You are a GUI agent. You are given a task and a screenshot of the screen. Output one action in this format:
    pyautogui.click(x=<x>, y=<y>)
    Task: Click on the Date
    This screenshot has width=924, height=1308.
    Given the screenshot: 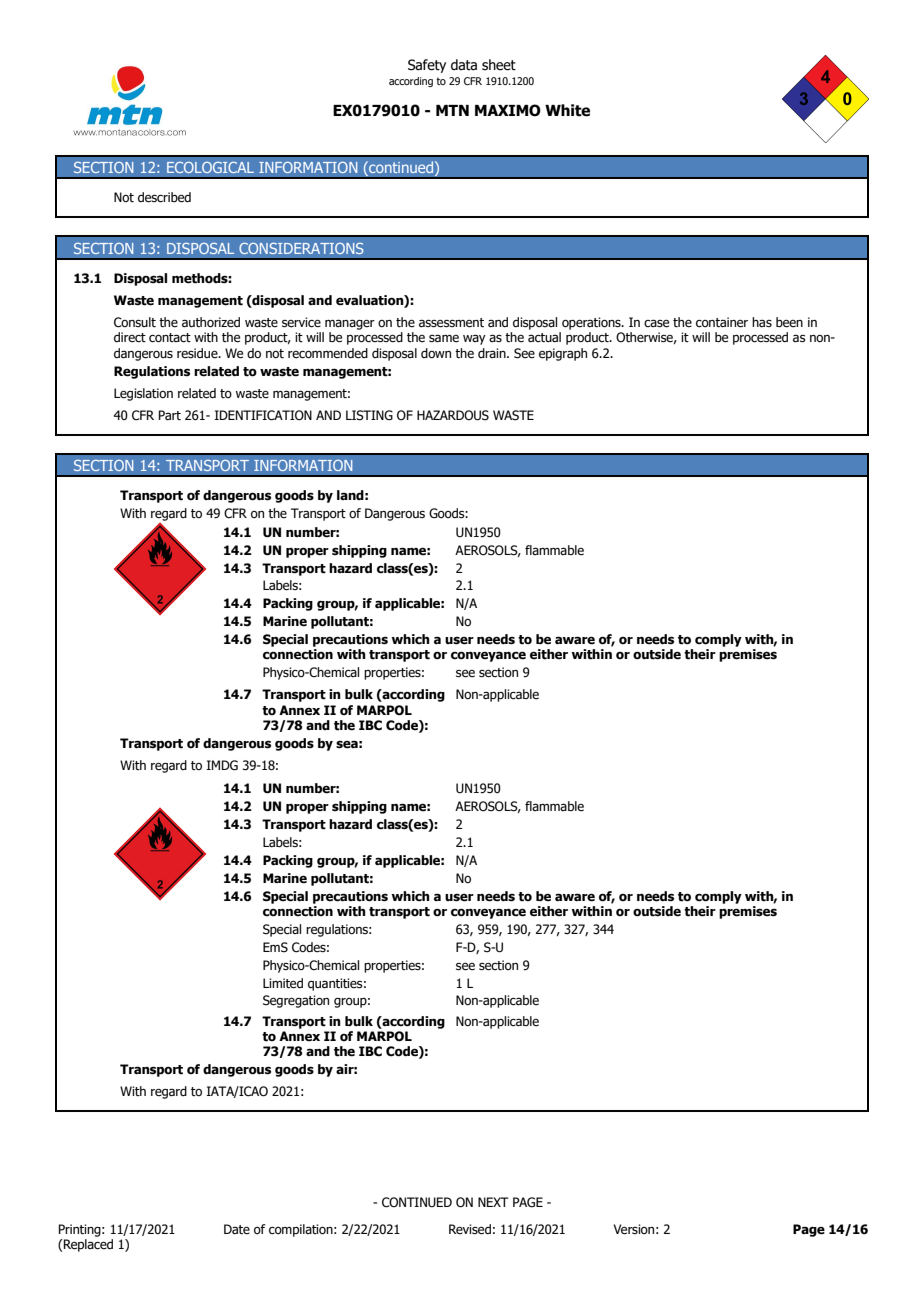 What is the action you would take?
    pyautogui.click(x=237, y=1229)
